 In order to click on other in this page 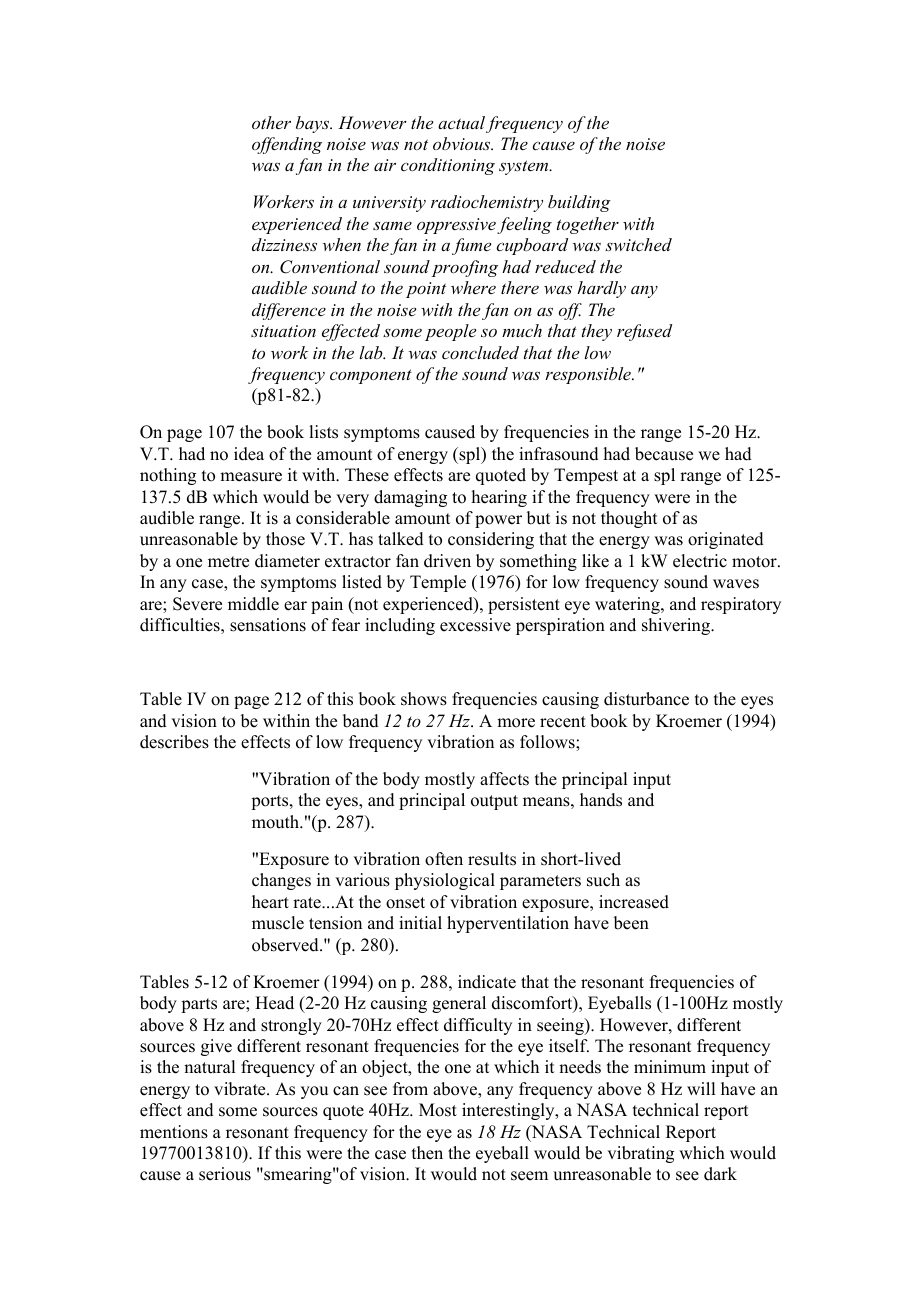, I will do `click(271, 122)`.
